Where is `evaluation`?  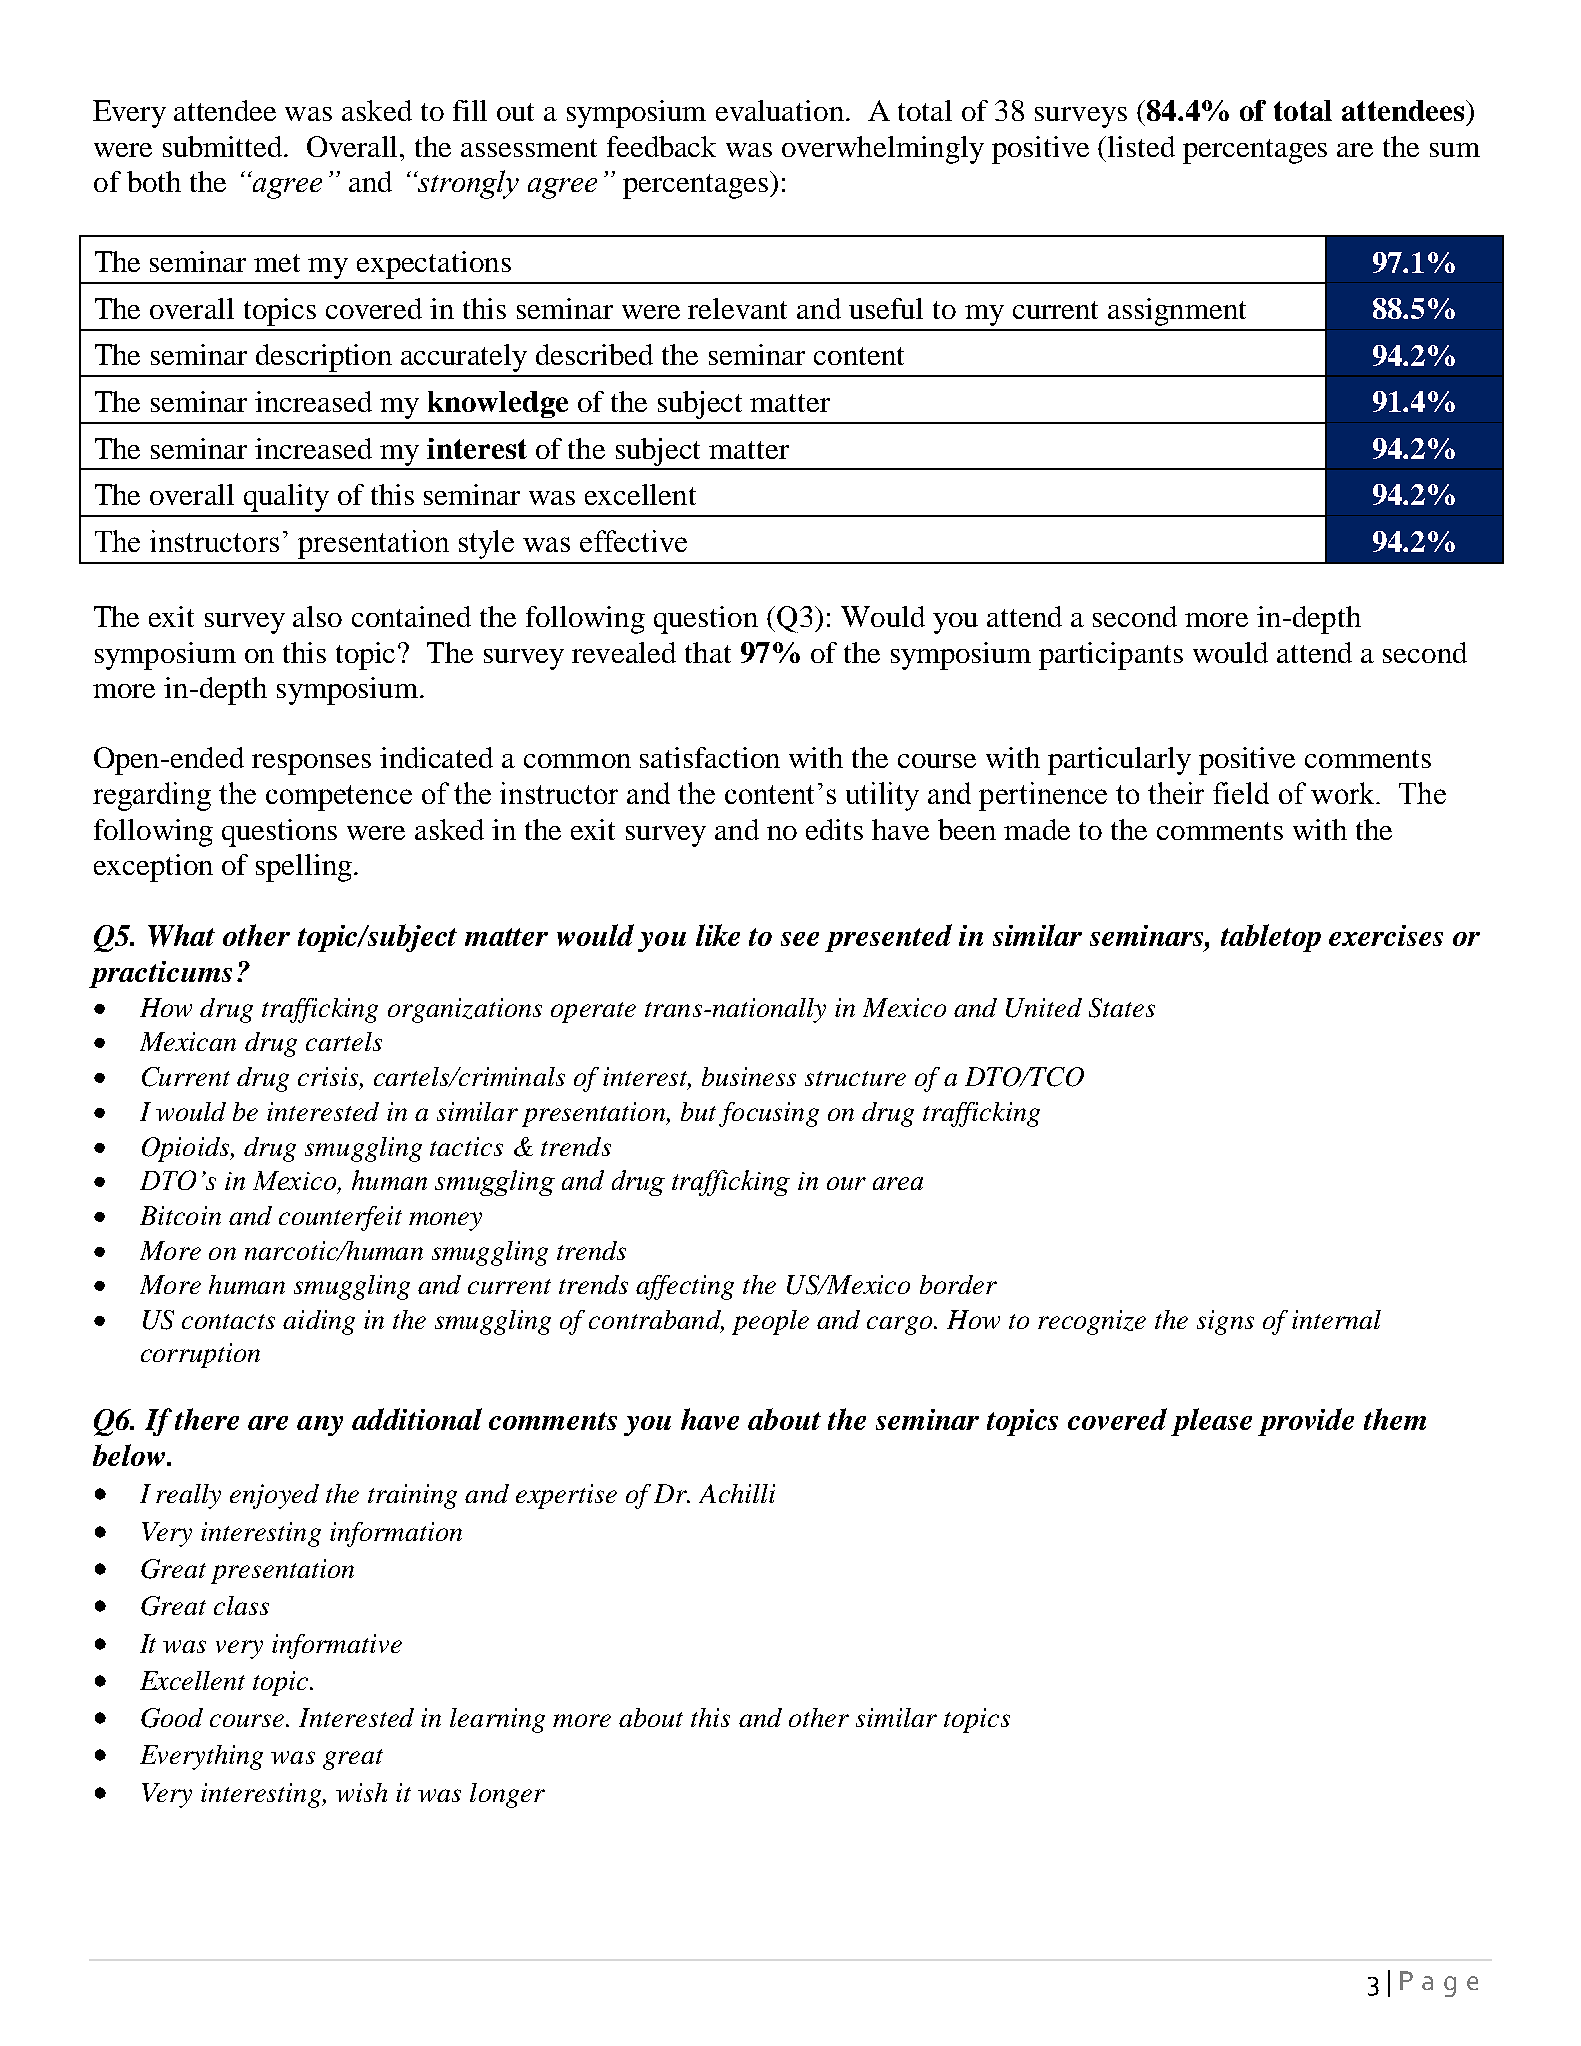 evaluation is located at coordinates (780, 110).
